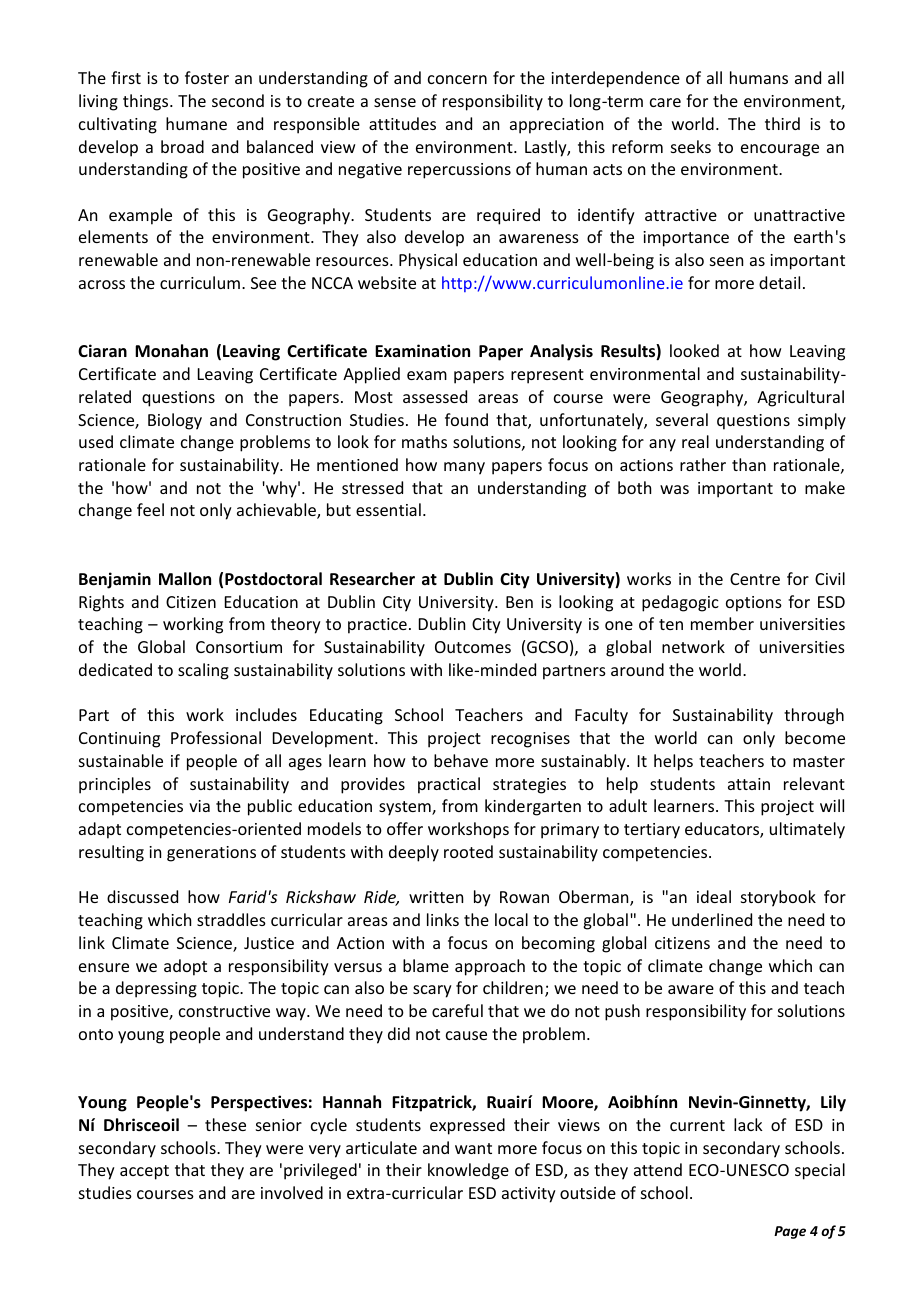  Describe the element at coordinates (749, 464) in the image. I see `than` at that location.
